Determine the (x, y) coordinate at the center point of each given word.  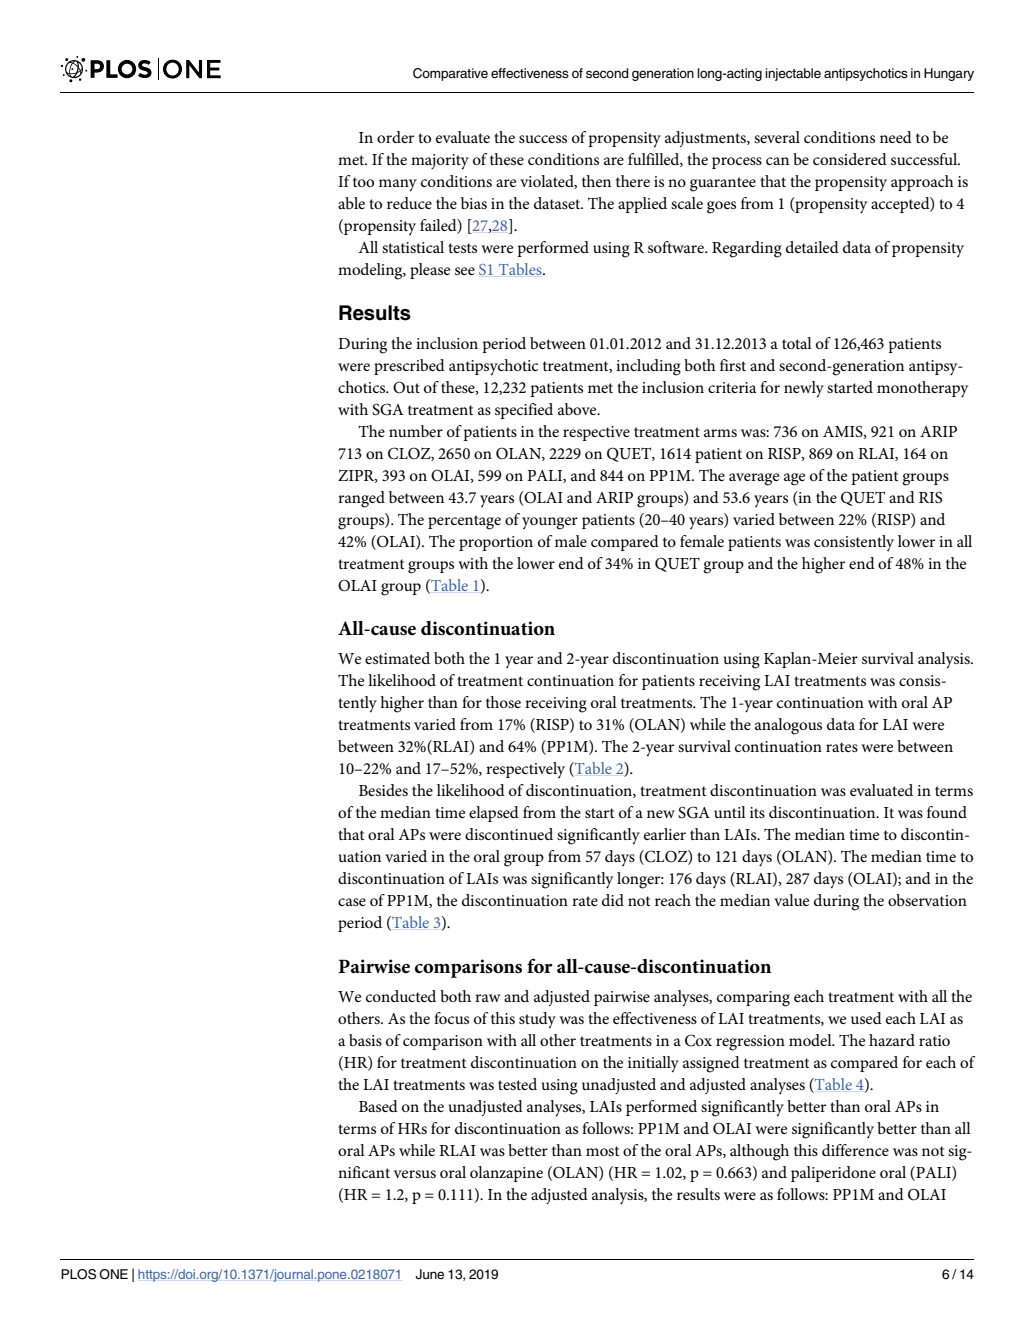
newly (804, 389)
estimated (397, 658)
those (503, 702)
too (363, 182)
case (352, 902)
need (896, 137)
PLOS (78, 1274)
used (866, 1018)
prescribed (409, 367)
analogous (788, 726)
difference (855, 1150)
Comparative (450, 74)
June (429, 1274)
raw (487, 998)
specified (524, 411)
